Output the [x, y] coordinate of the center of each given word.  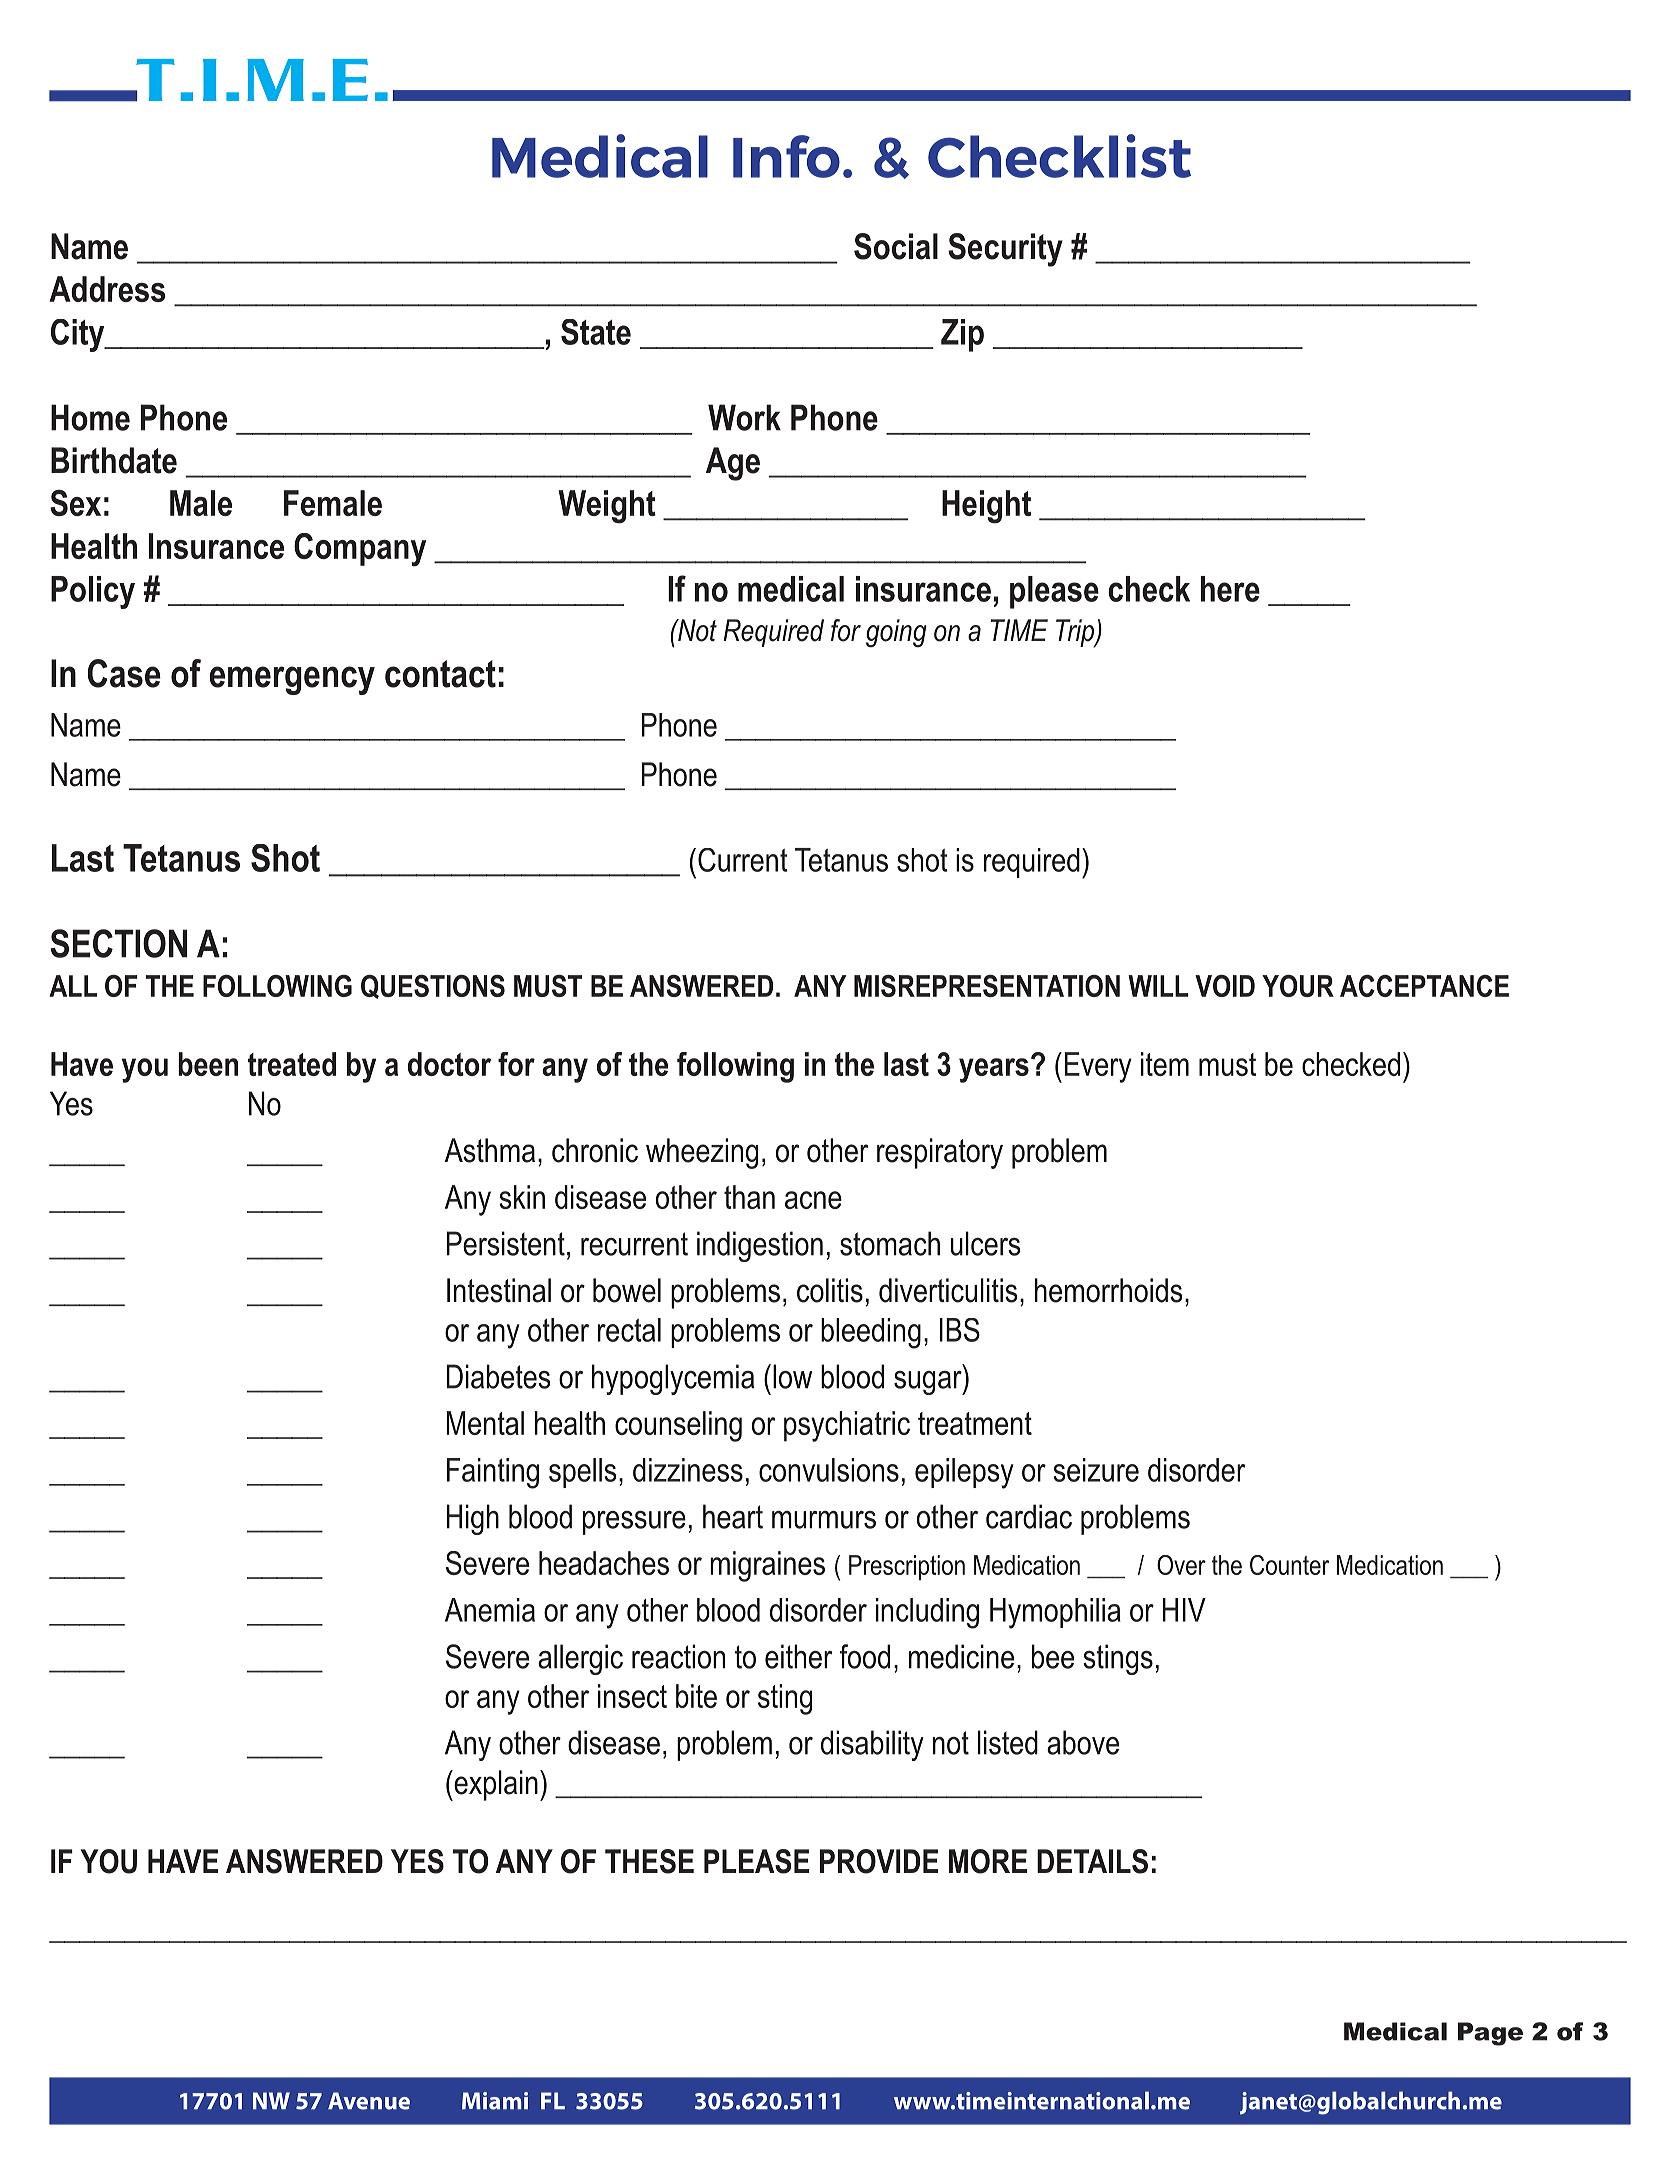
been [208, 1064]
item [1165, 1064]
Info [786, 156]
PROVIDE [879, 1861]
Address [107, 289]
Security [1005, 250]
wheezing [702, 1153]
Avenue [369, 2101]
